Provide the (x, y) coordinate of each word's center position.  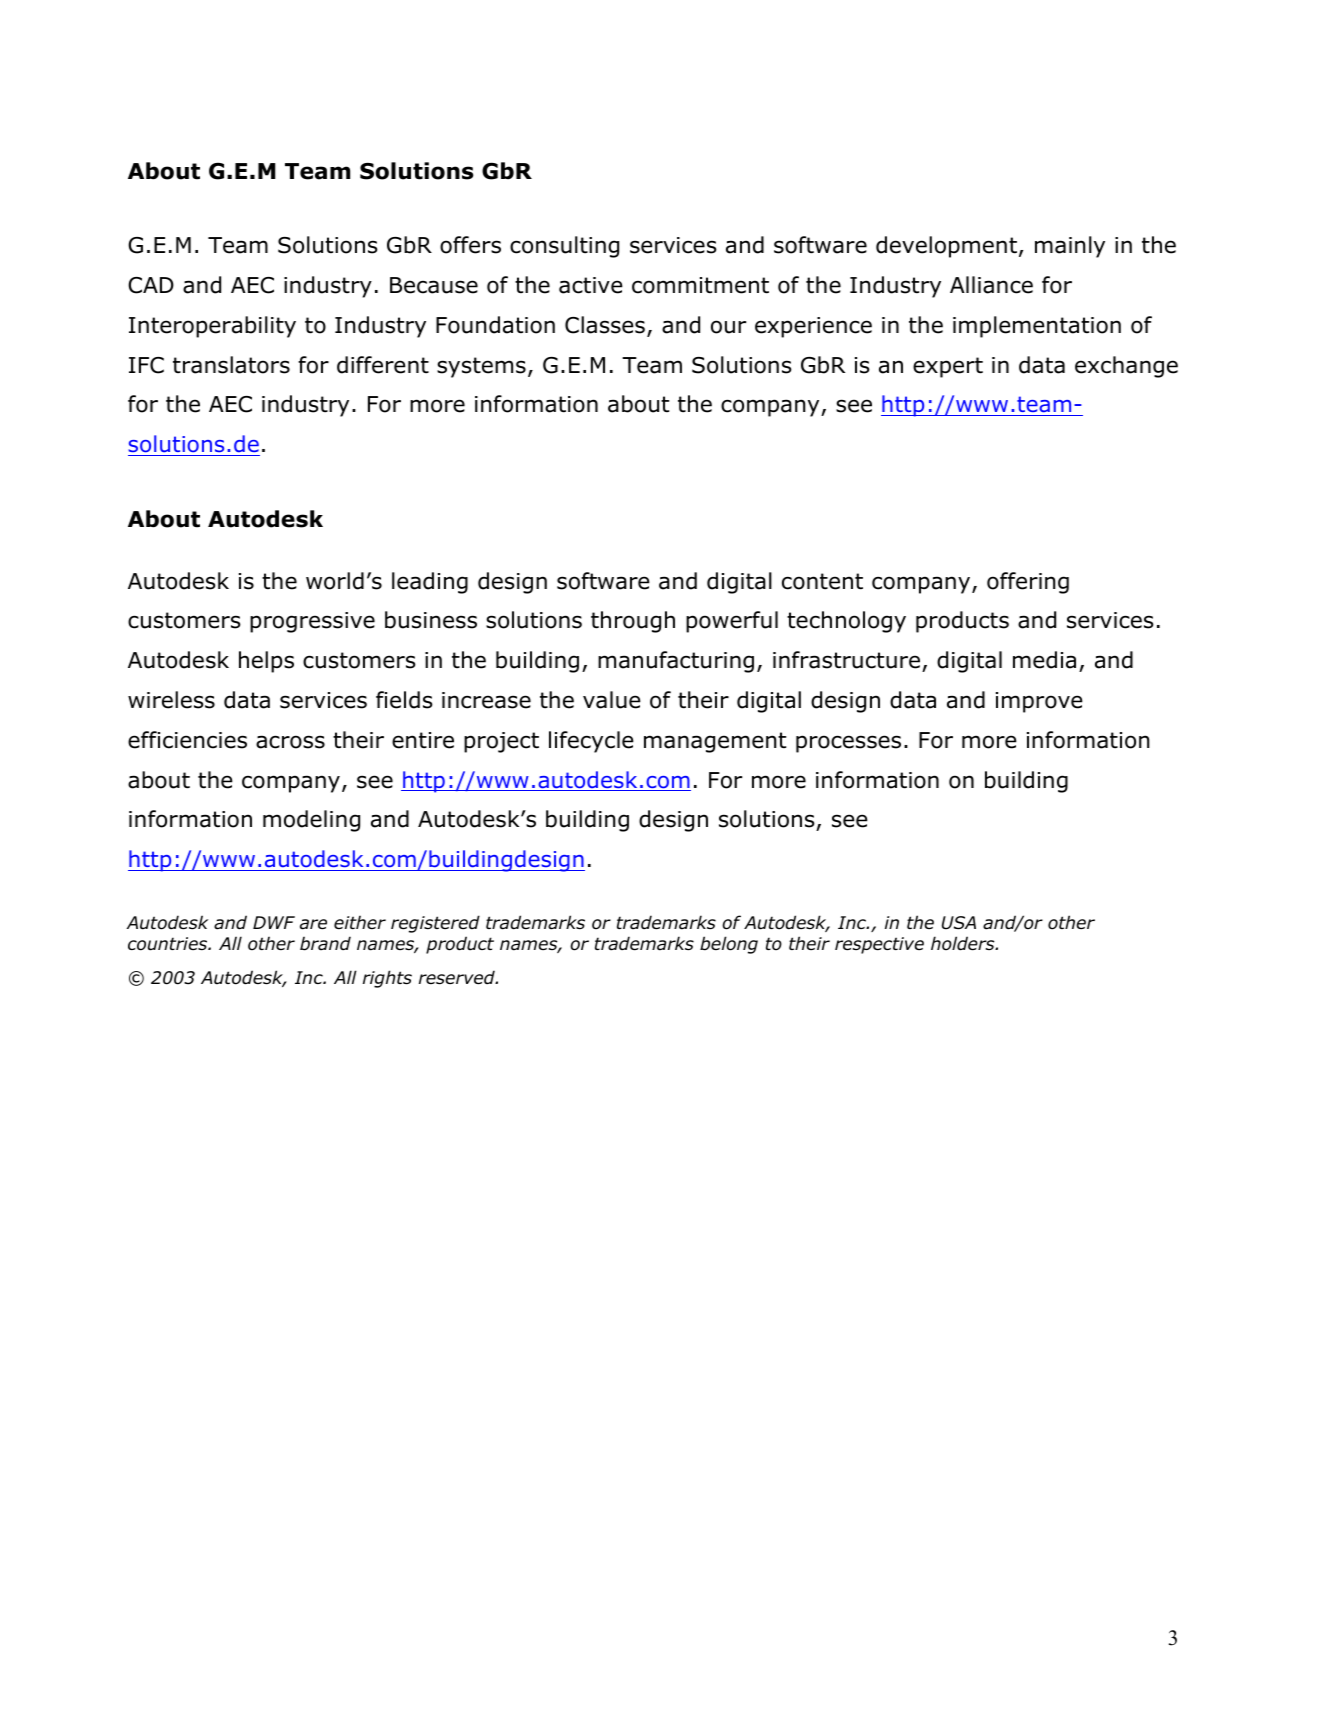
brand (325, 943)
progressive (312, 622)
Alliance (991, 285)
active (591, 285)
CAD (151, 285)
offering (1028, 583)
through (633, 622)
